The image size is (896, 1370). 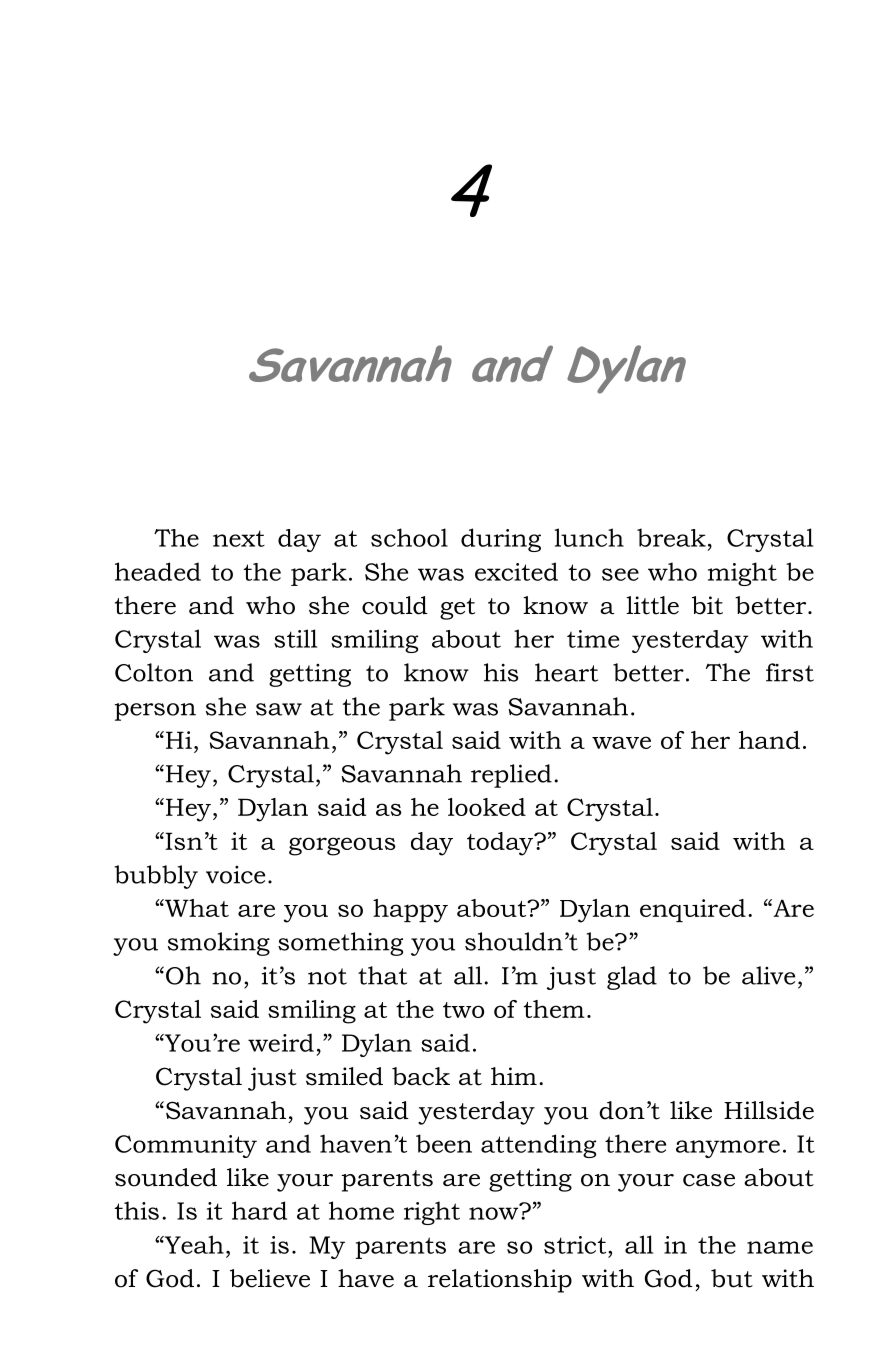 What do you see at coordinates (742, 574) in the screenshot?
I see `might` at bounding box center [742, 574].
